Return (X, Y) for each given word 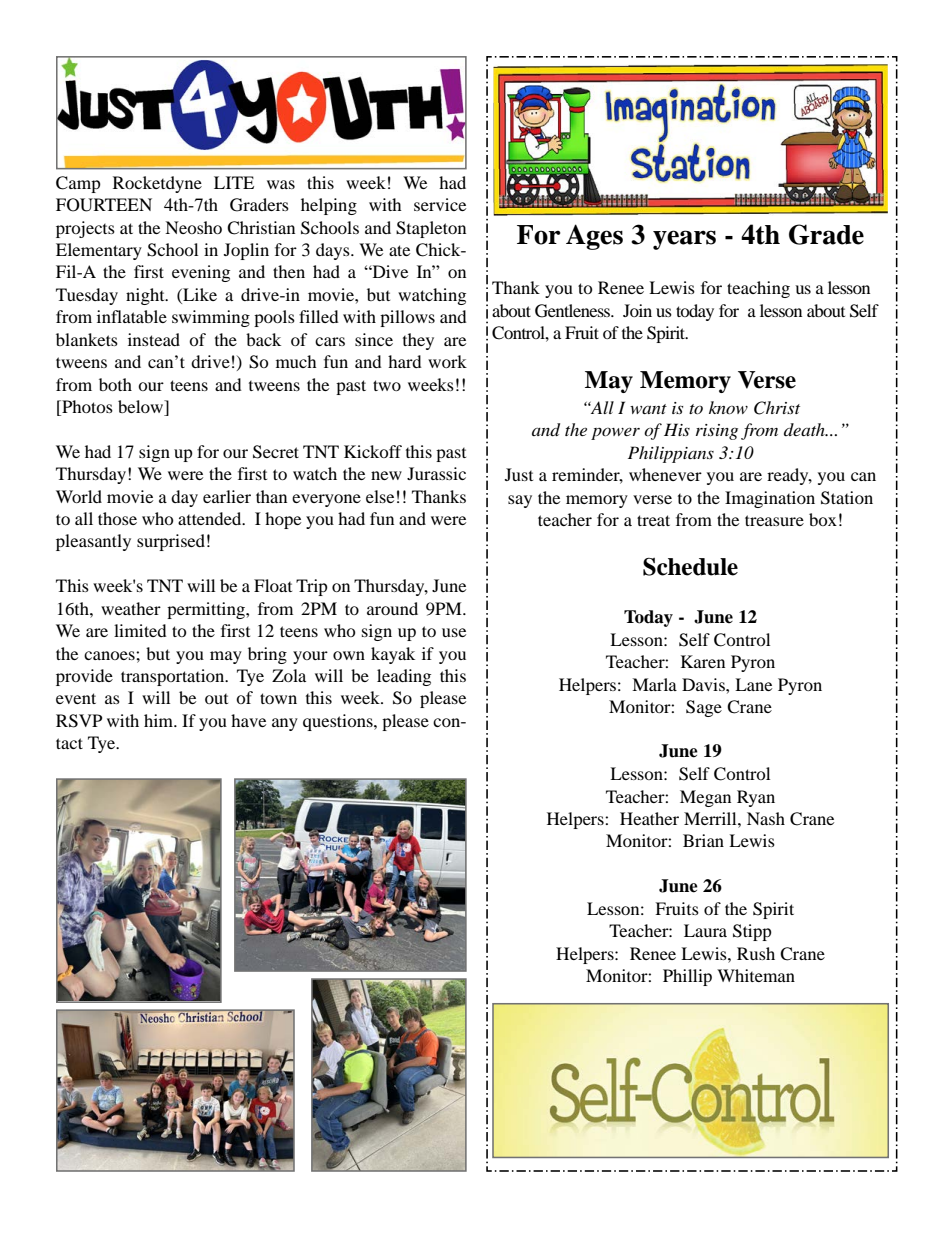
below (142, 408)
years (684, 240)
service (440, 204)
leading (404, 677)
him (160, 720)
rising (717, 432)
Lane (753, 684)
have (248, 720)
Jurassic (436, 473)
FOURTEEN (104, 205)
